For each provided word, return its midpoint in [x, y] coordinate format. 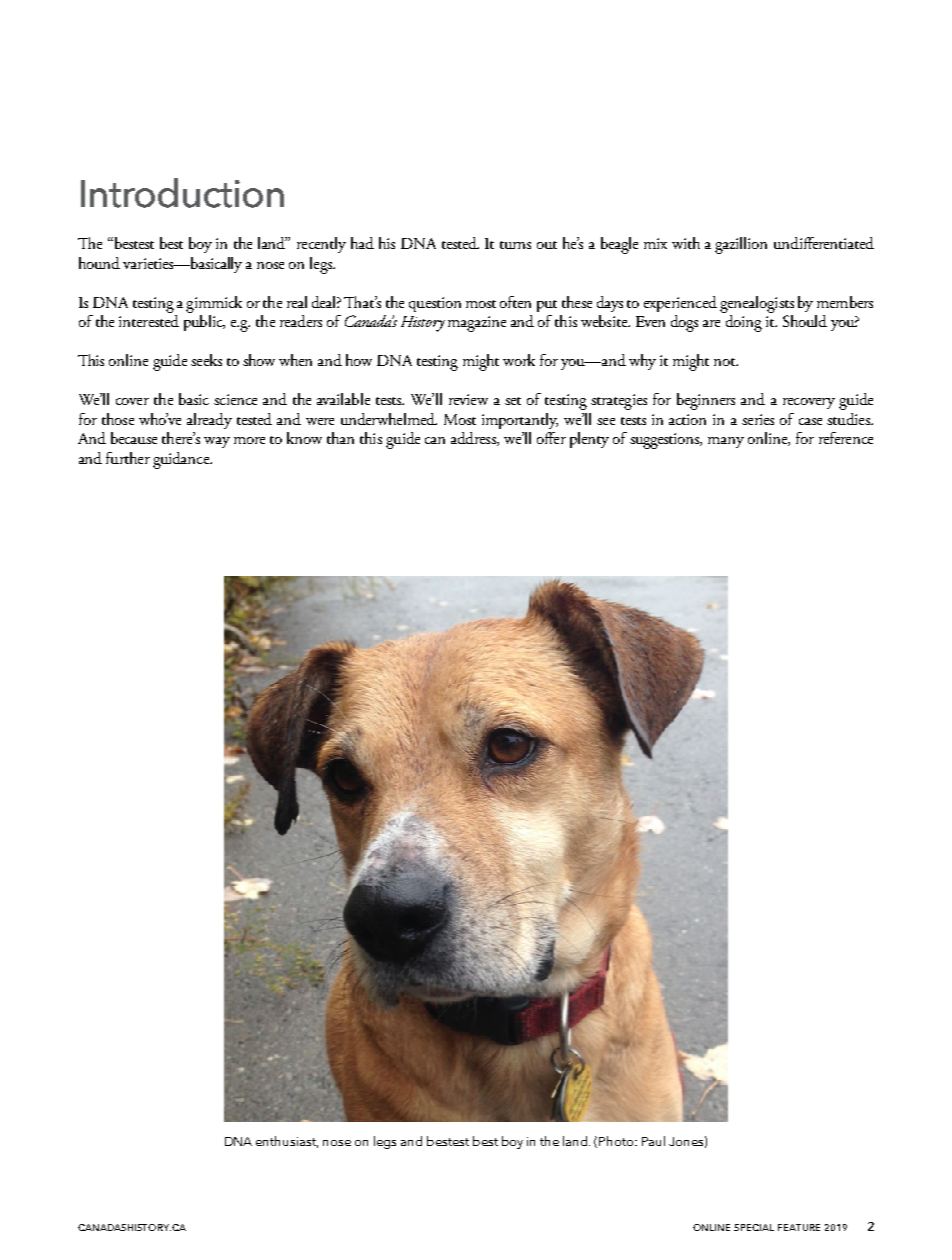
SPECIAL [754, 1227]
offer [551, 438]
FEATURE [799, 1227]
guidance [182, 460]
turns [515, 245]
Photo [617, 1141]
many [726, 442]
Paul [653, 1141]
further [128, 458]
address [474, 439]
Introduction [182, 193]
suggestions [666, 441]
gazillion [741, 245]
